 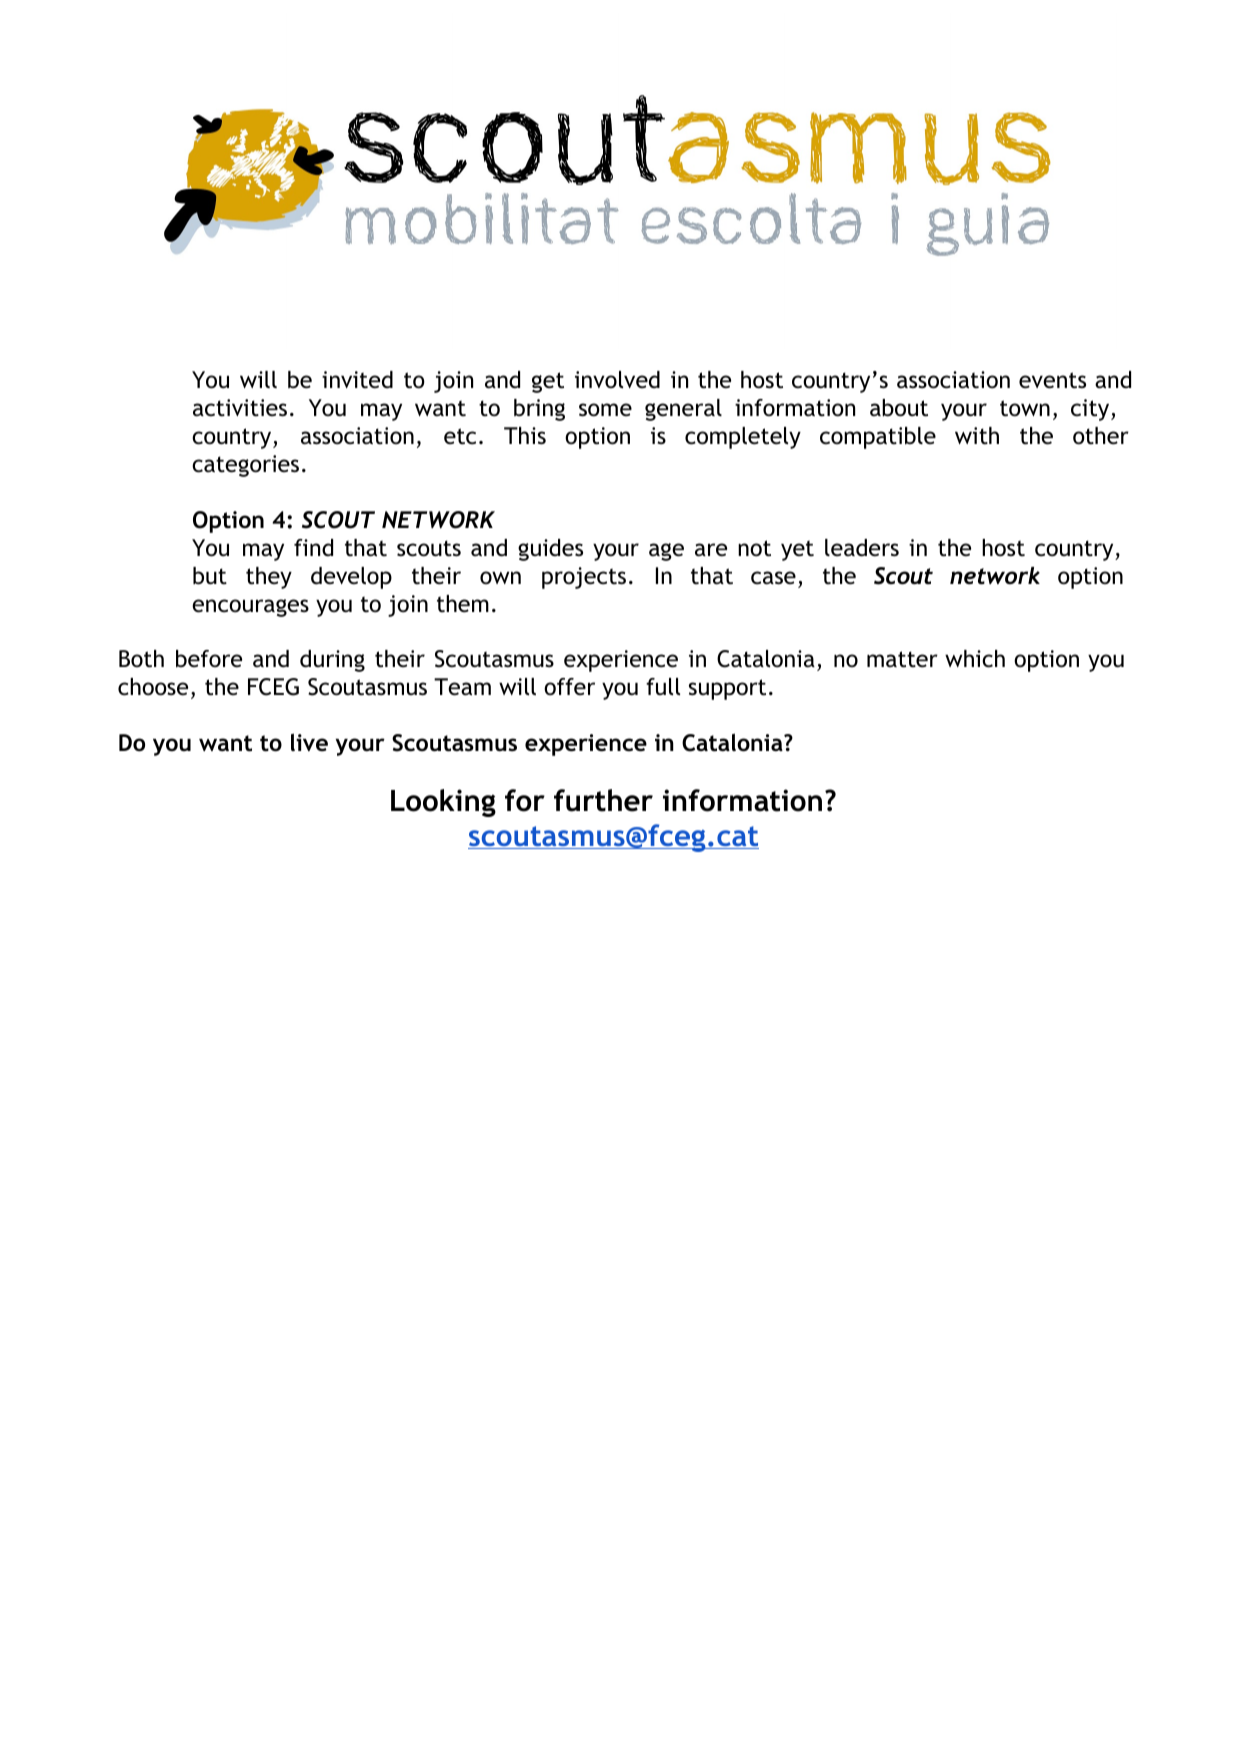 I want to click on involved, so click(x=617, y=379).
